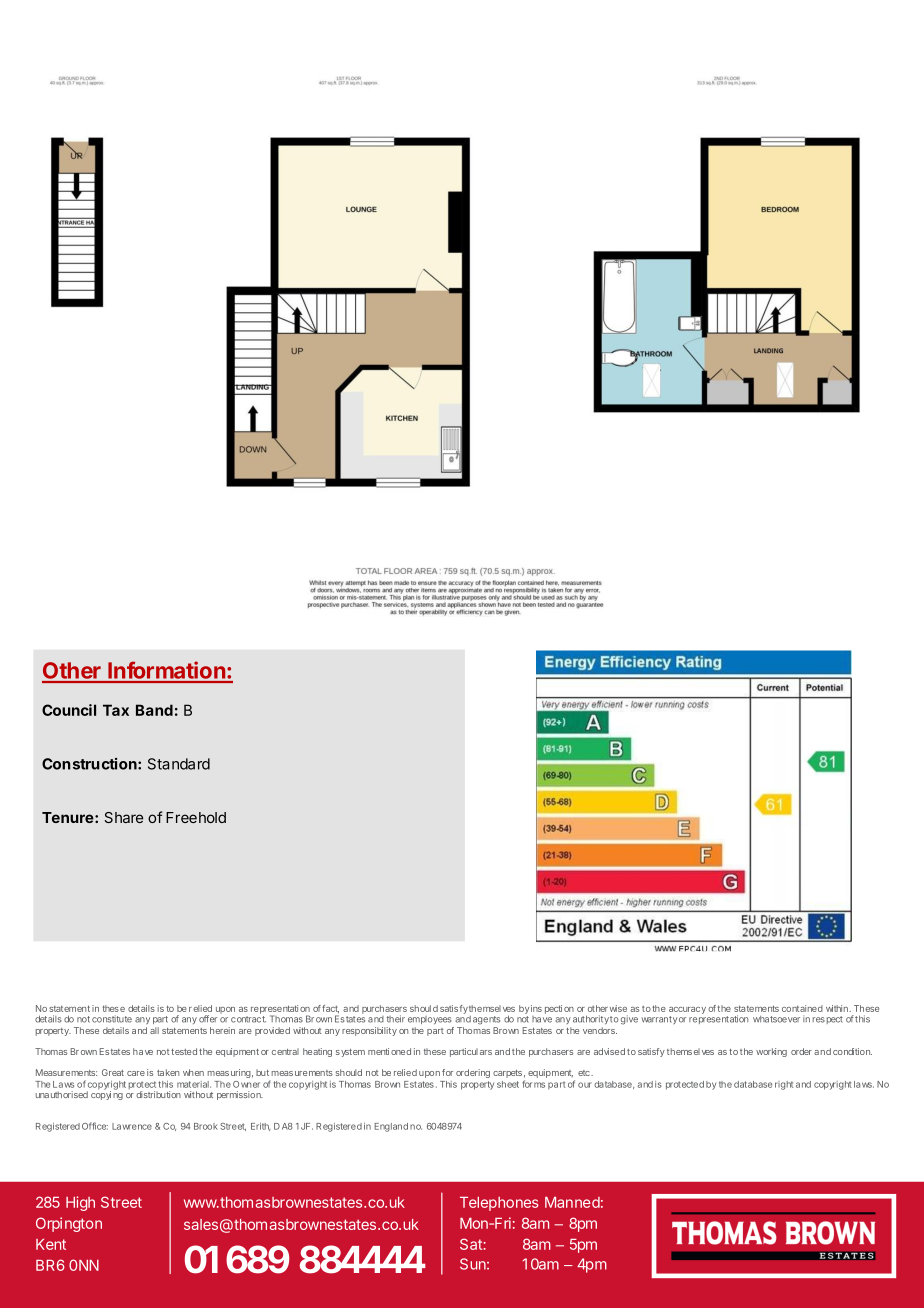 Image resolution: width=924 pixels, height=1308 pixels. Describe the element at coordinates (771, 1052) in the screenshot. I see `working` at that location.
